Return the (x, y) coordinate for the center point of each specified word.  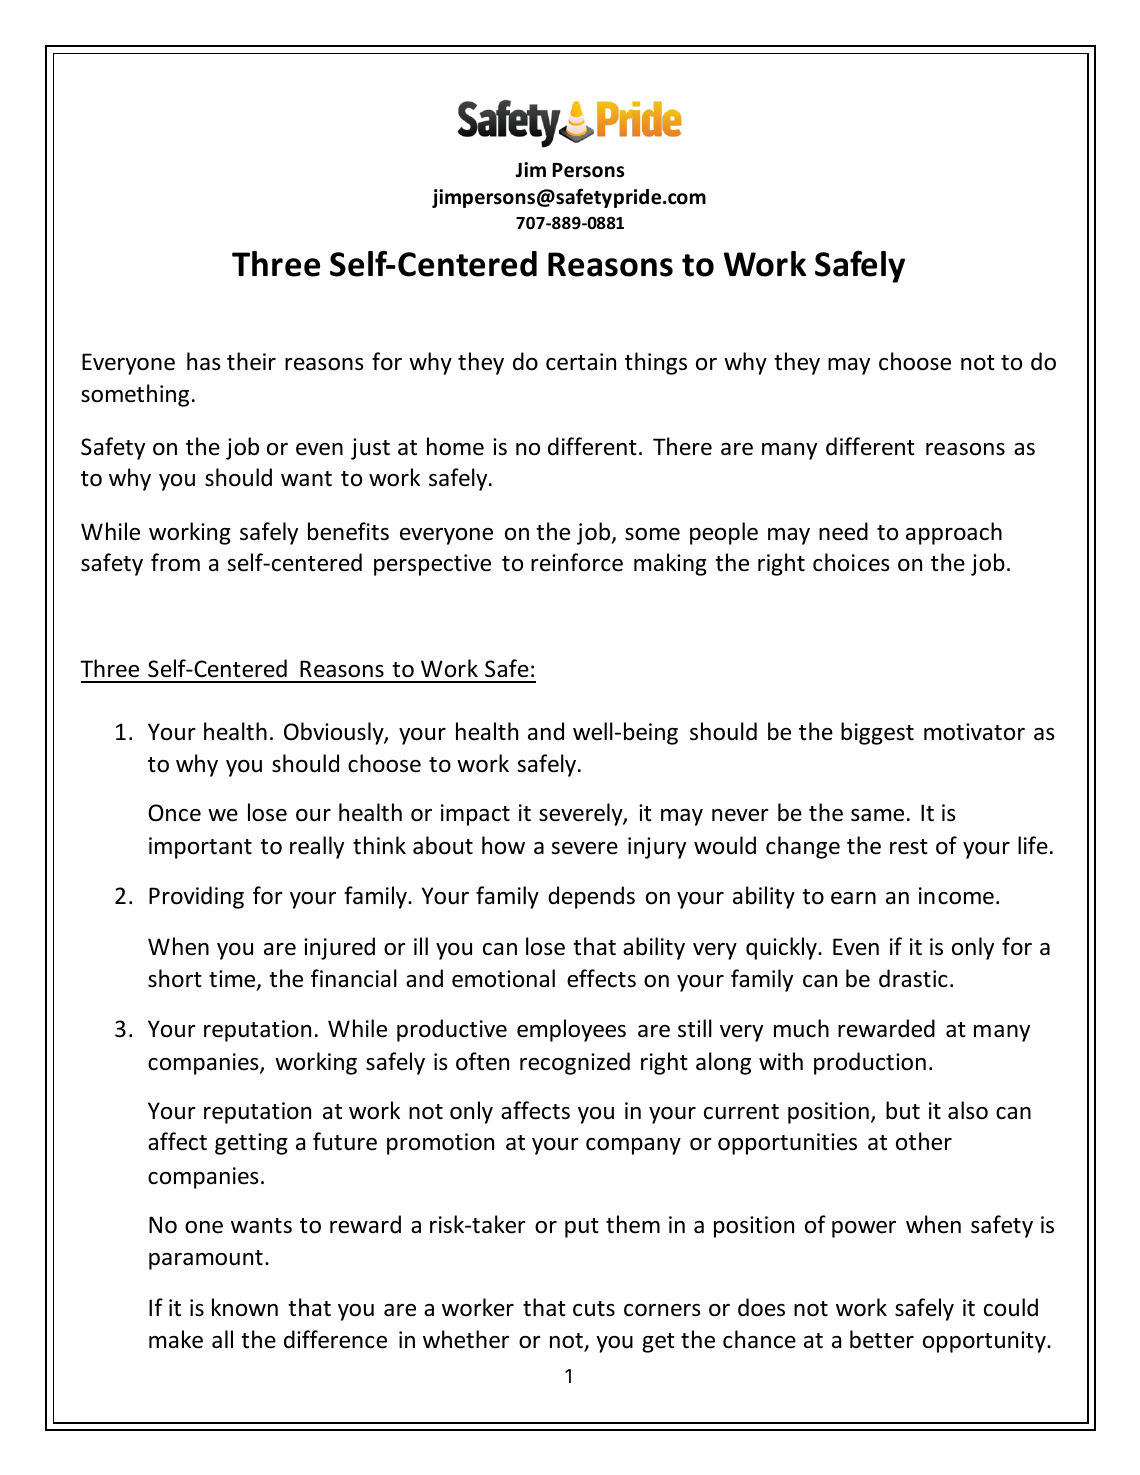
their (251, 361)
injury (657, 848)
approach (954, 533)
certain (581, 362)
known (245, 1307)
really (317, 847)
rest (909, 847)
